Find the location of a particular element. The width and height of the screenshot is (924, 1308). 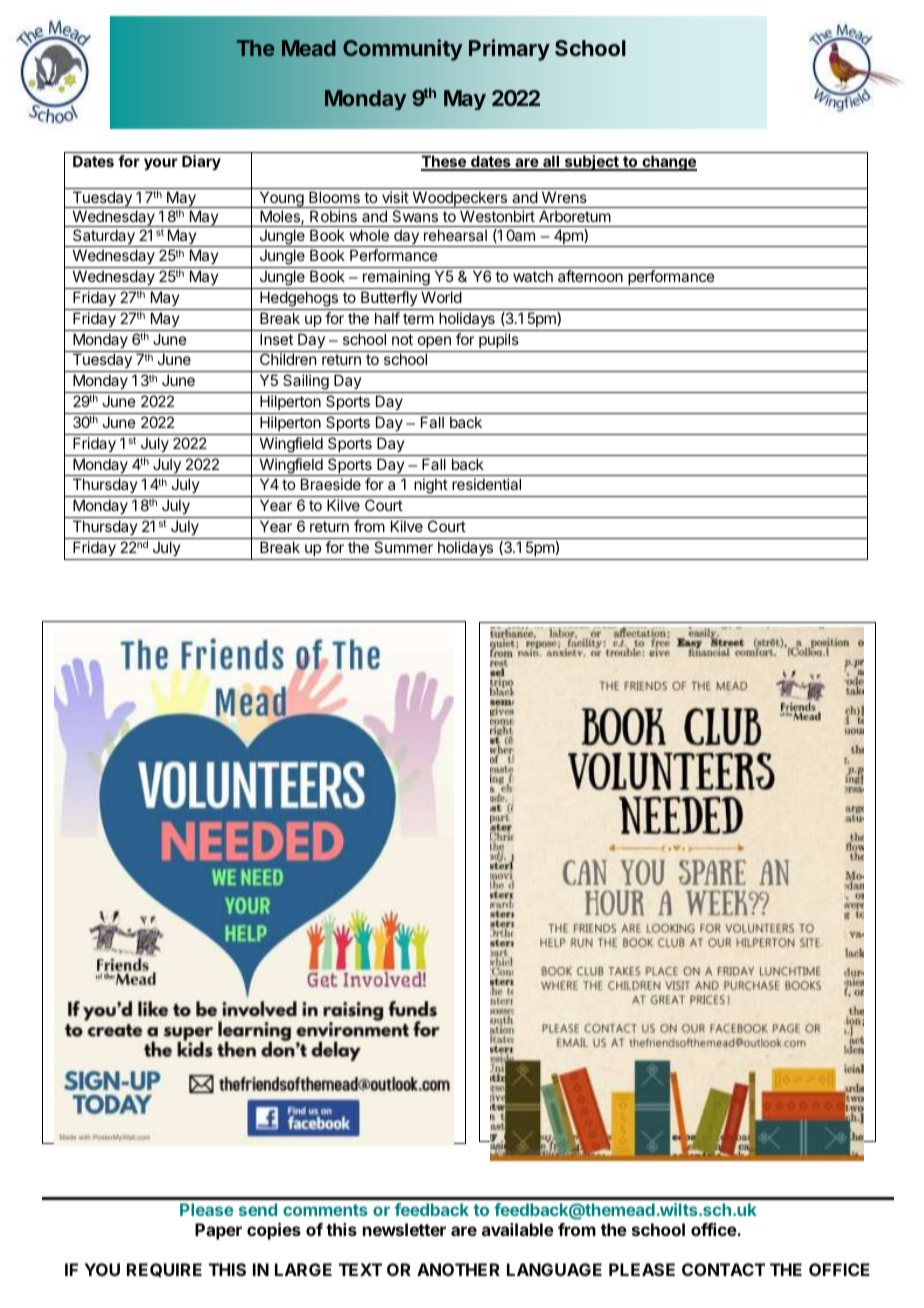

REQUIRE is located at coordinates (164, 1270).
